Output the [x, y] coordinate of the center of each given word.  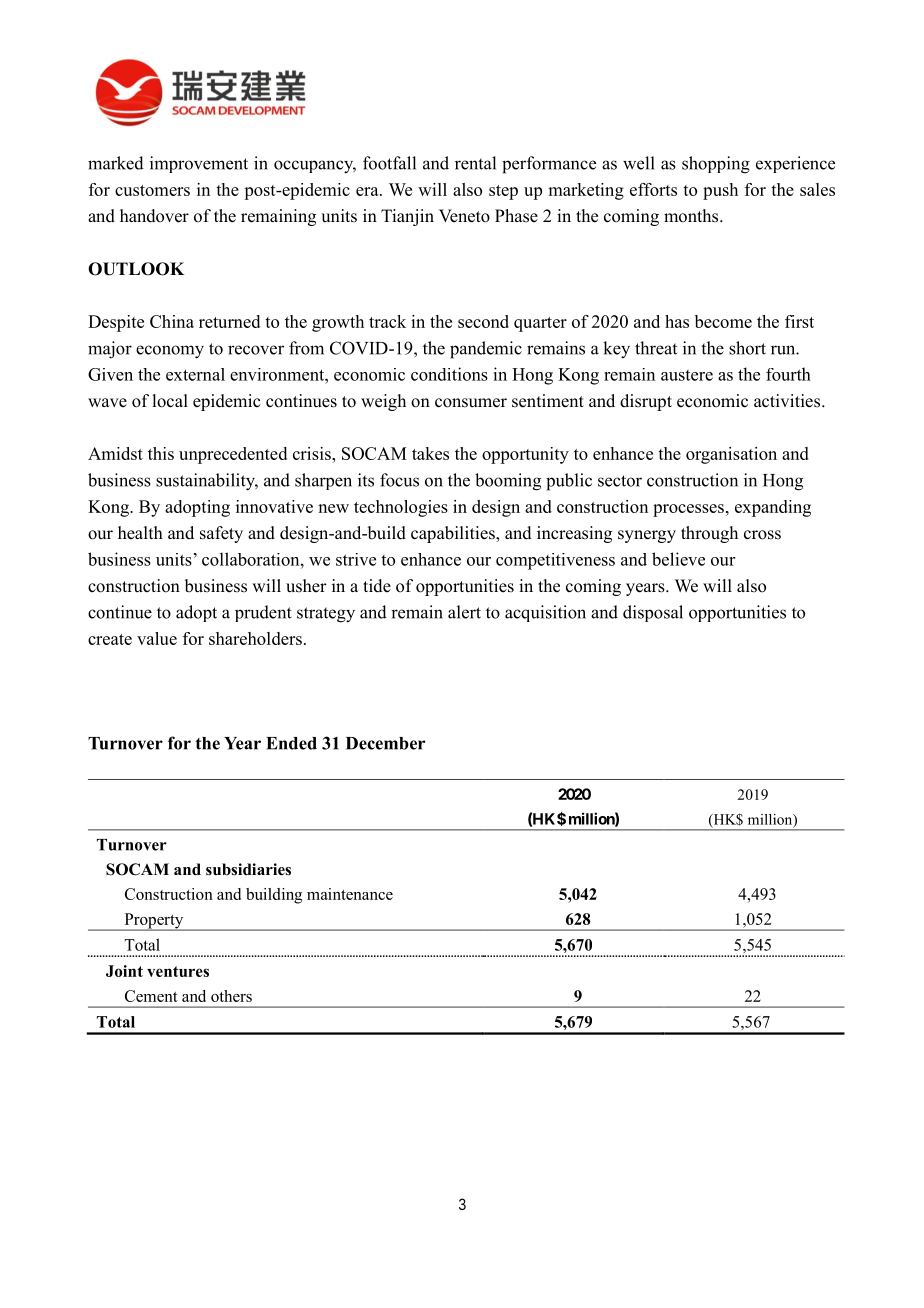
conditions [449, 374]
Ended [291, 743]
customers [152, 190]
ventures [178, 971]
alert [464, 612]
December [385, 743]
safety [221, 534]
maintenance [350, 894]
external [195, 374]
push [720, 191]
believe [678, 559]
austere [687, 375]
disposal [653, 613]
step [503, 192]
